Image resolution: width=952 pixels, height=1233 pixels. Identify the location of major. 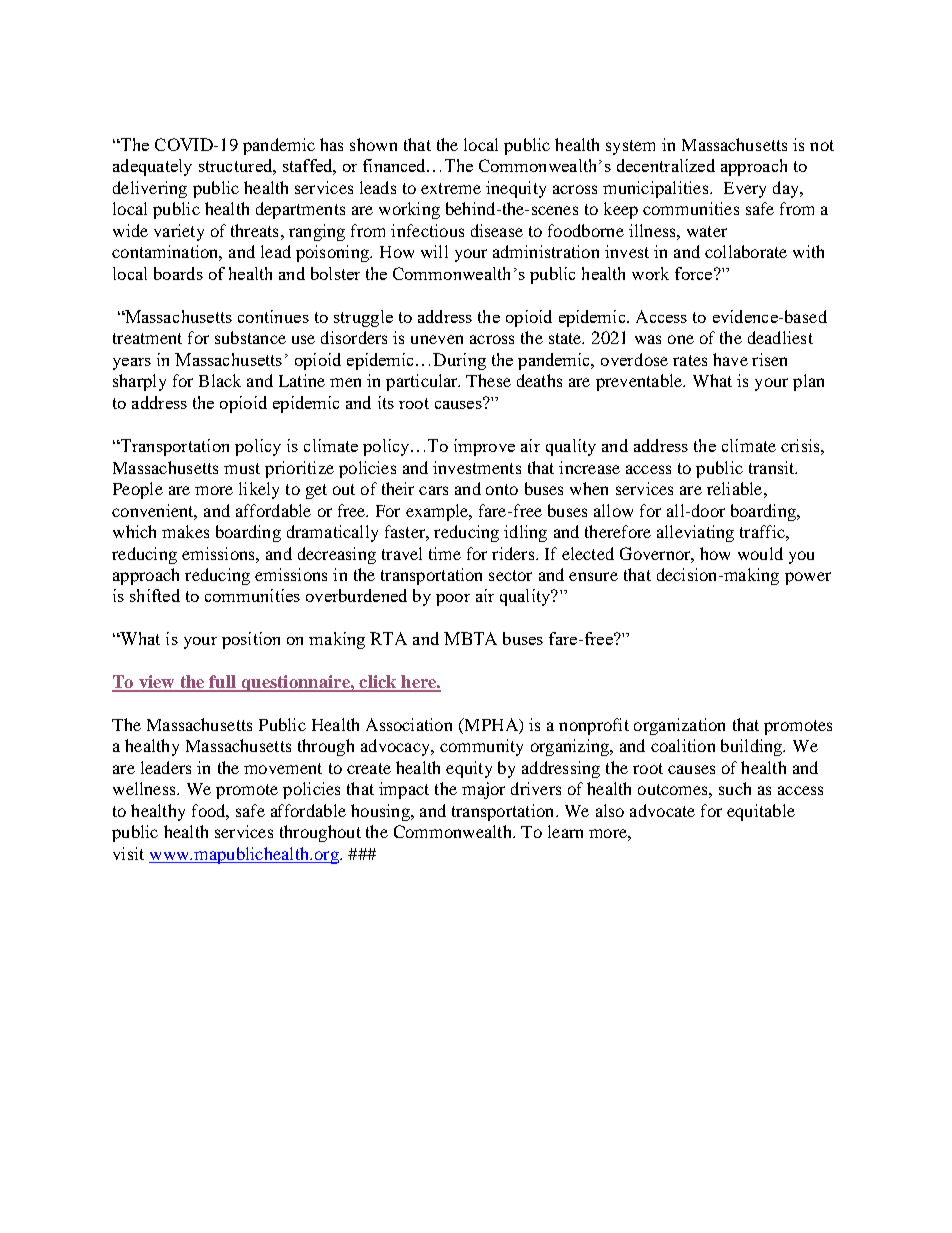
(483, 790).
